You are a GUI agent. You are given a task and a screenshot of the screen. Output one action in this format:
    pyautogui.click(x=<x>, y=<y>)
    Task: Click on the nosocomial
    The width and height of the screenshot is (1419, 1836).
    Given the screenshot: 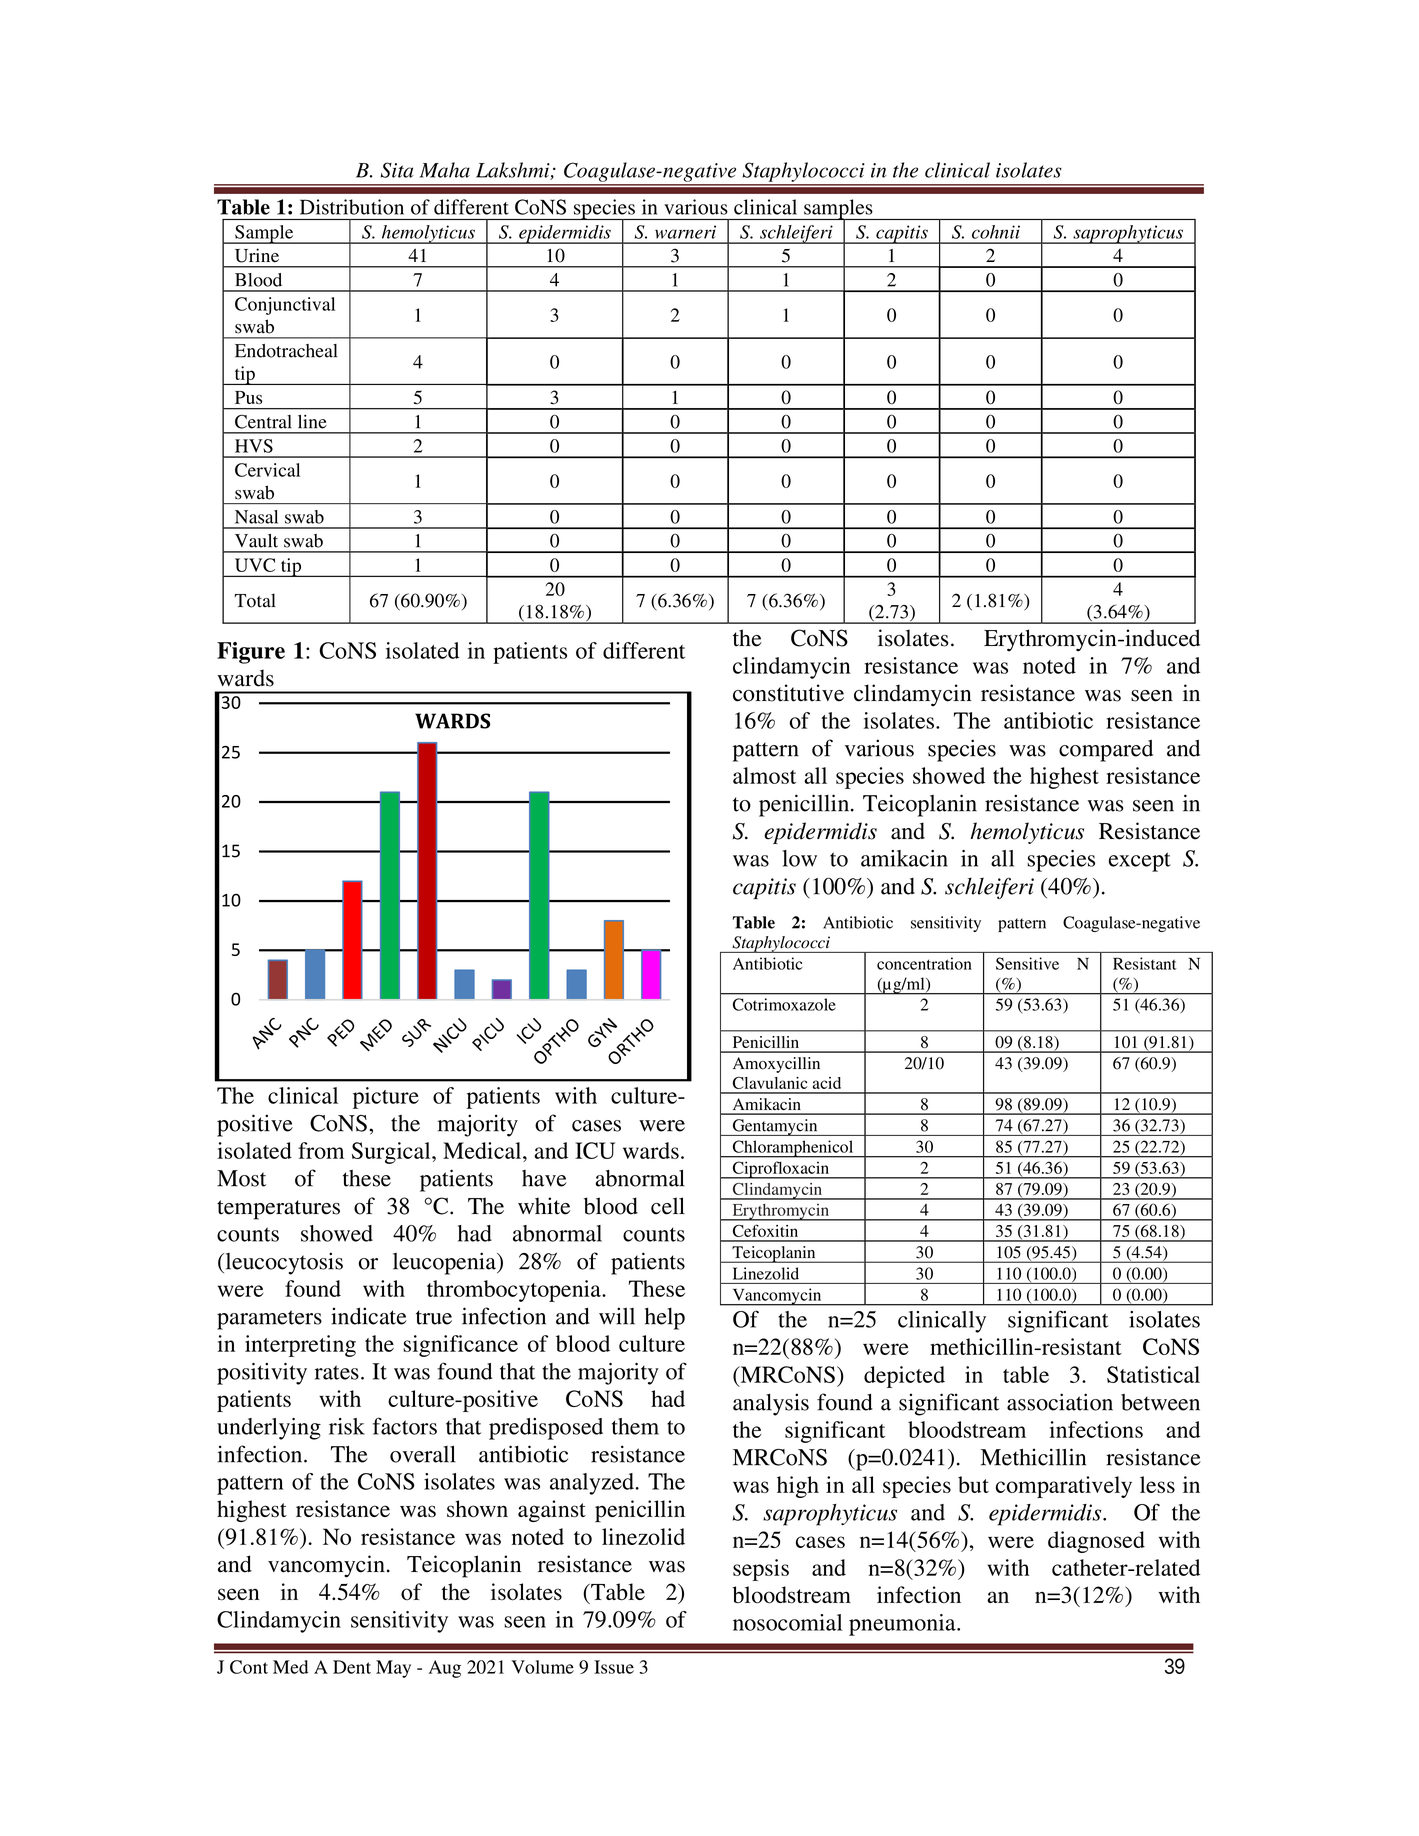 What is the action you would take?
    pyautogui.click(x=787, y=1622)
